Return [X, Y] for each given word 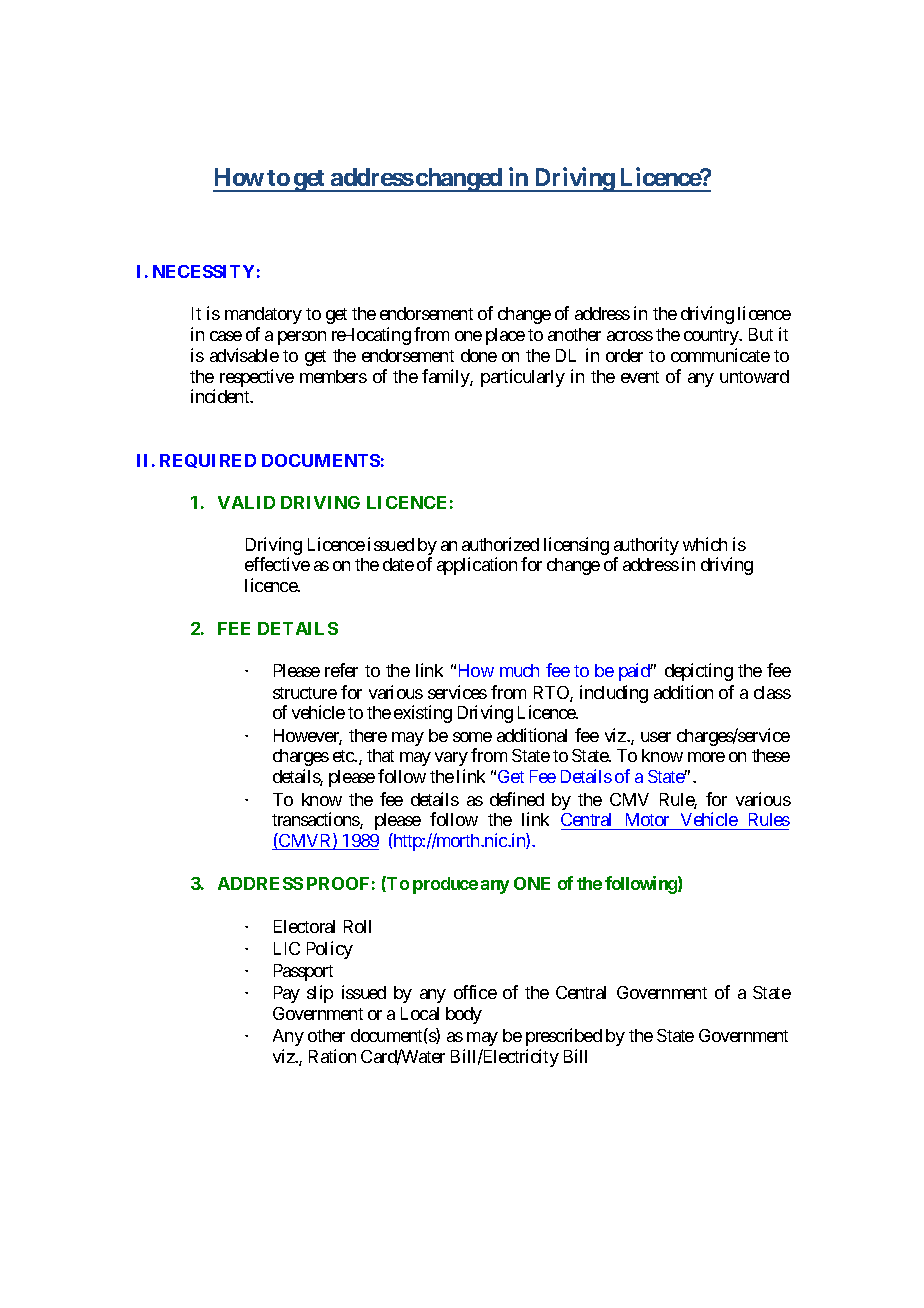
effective [277, 564]
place [505, 336]
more [706, 757]
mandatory [263, 315]
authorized [500, 544]
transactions [316, 820]
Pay [287, 994]
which [705, 544]
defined [517, 799]
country [712, 337]
